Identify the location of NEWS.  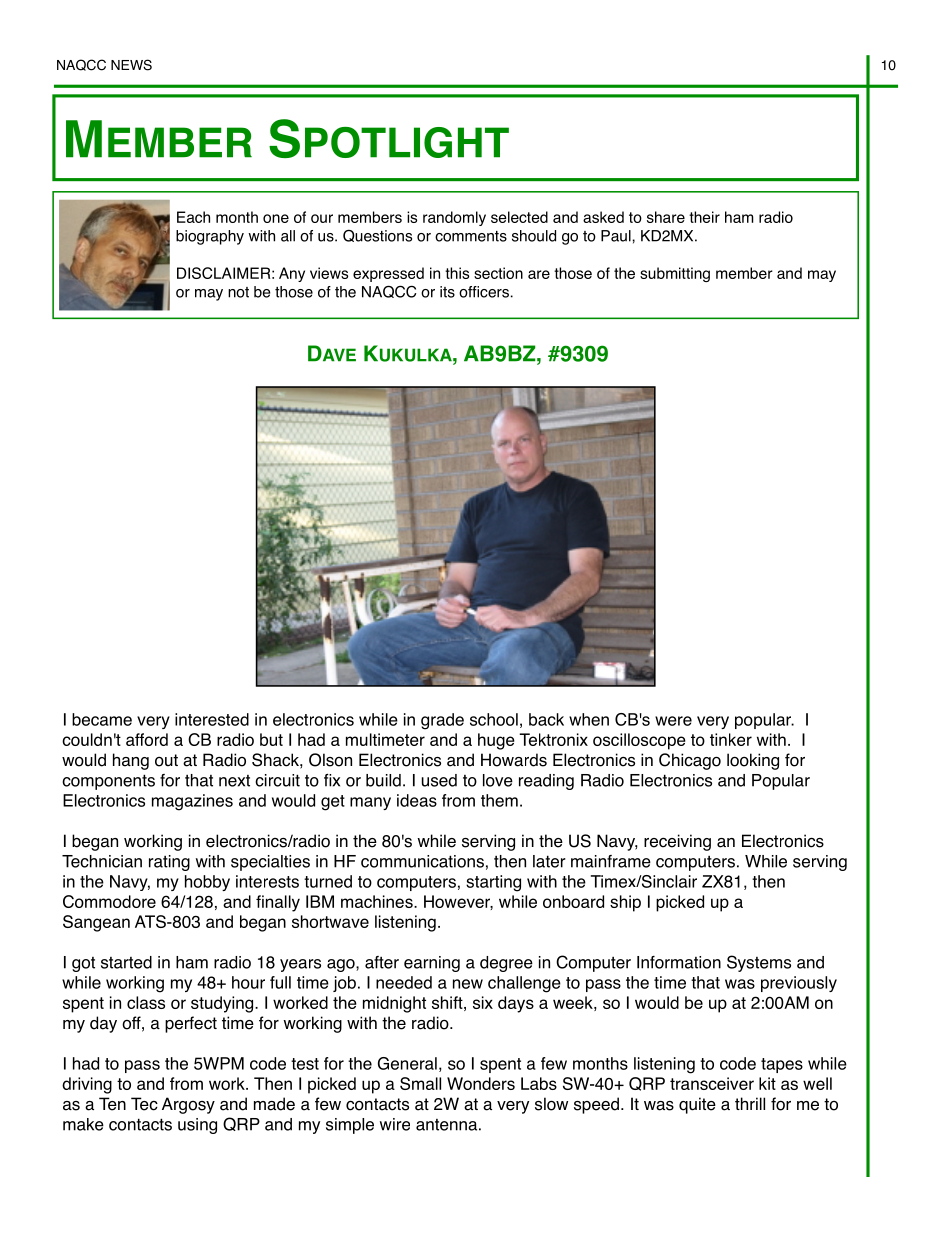
(131, 65).
